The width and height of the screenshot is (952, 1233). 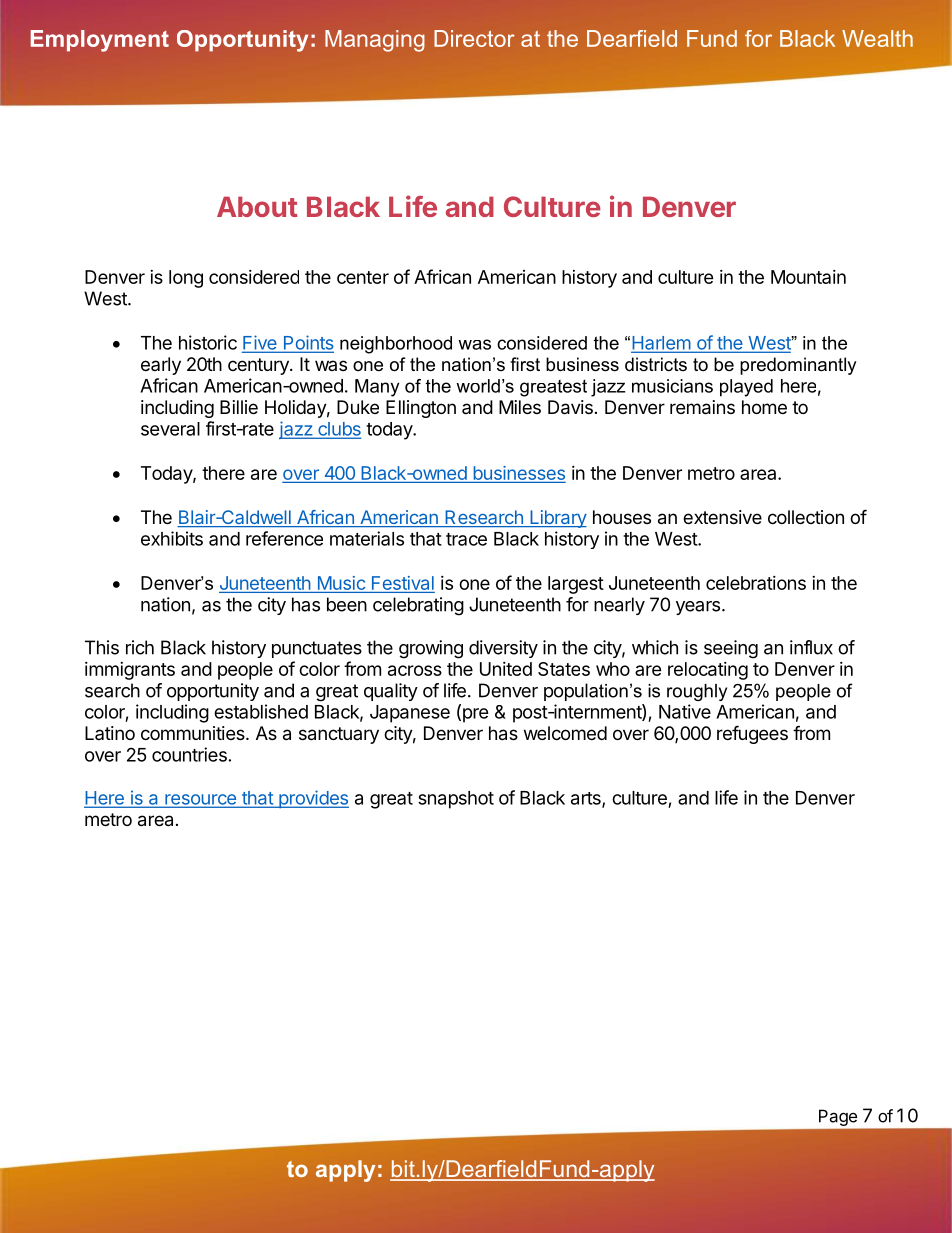 I want to click on long, so click(x=186, y=279).
